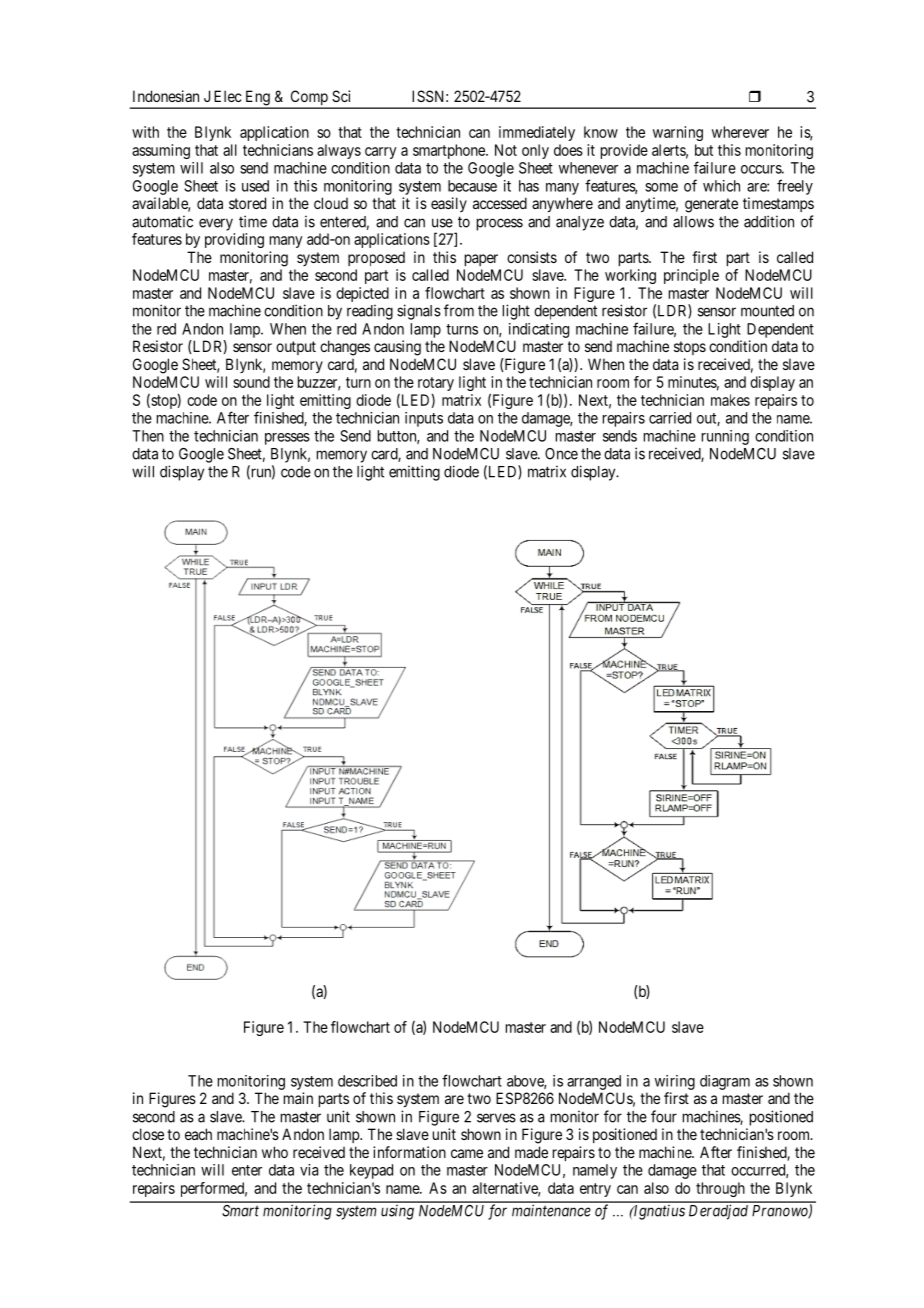  What do you see at coordinates (725, 1082) in the page?
I see `diagram` at bounding box center [725, 1082].
